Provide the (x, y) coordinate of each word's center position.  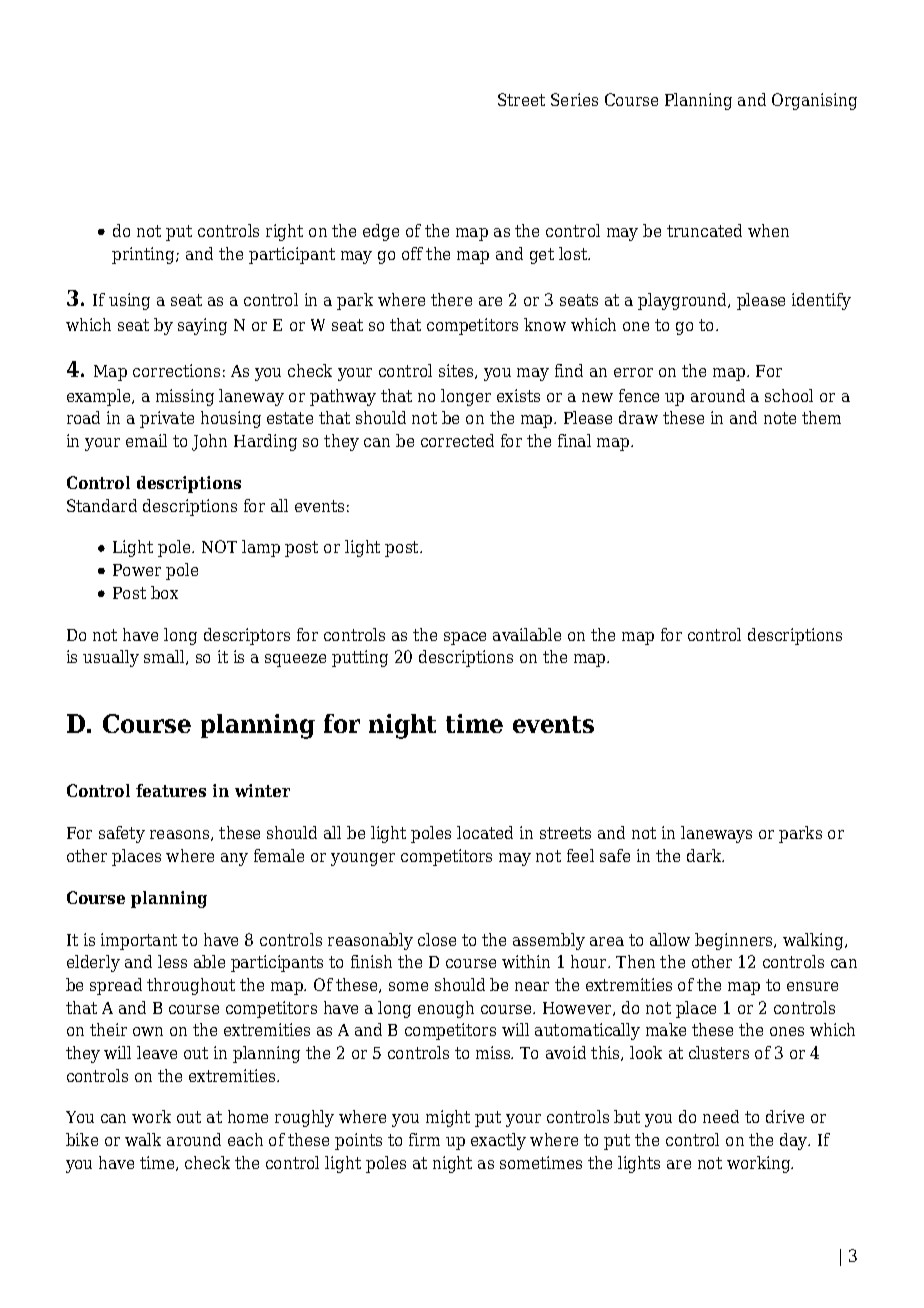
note (780, 418)
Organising (814, 101)
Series (574, 99)
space (465, 638)
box (164, 592)
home (248, 1116)
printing (144, 255)
